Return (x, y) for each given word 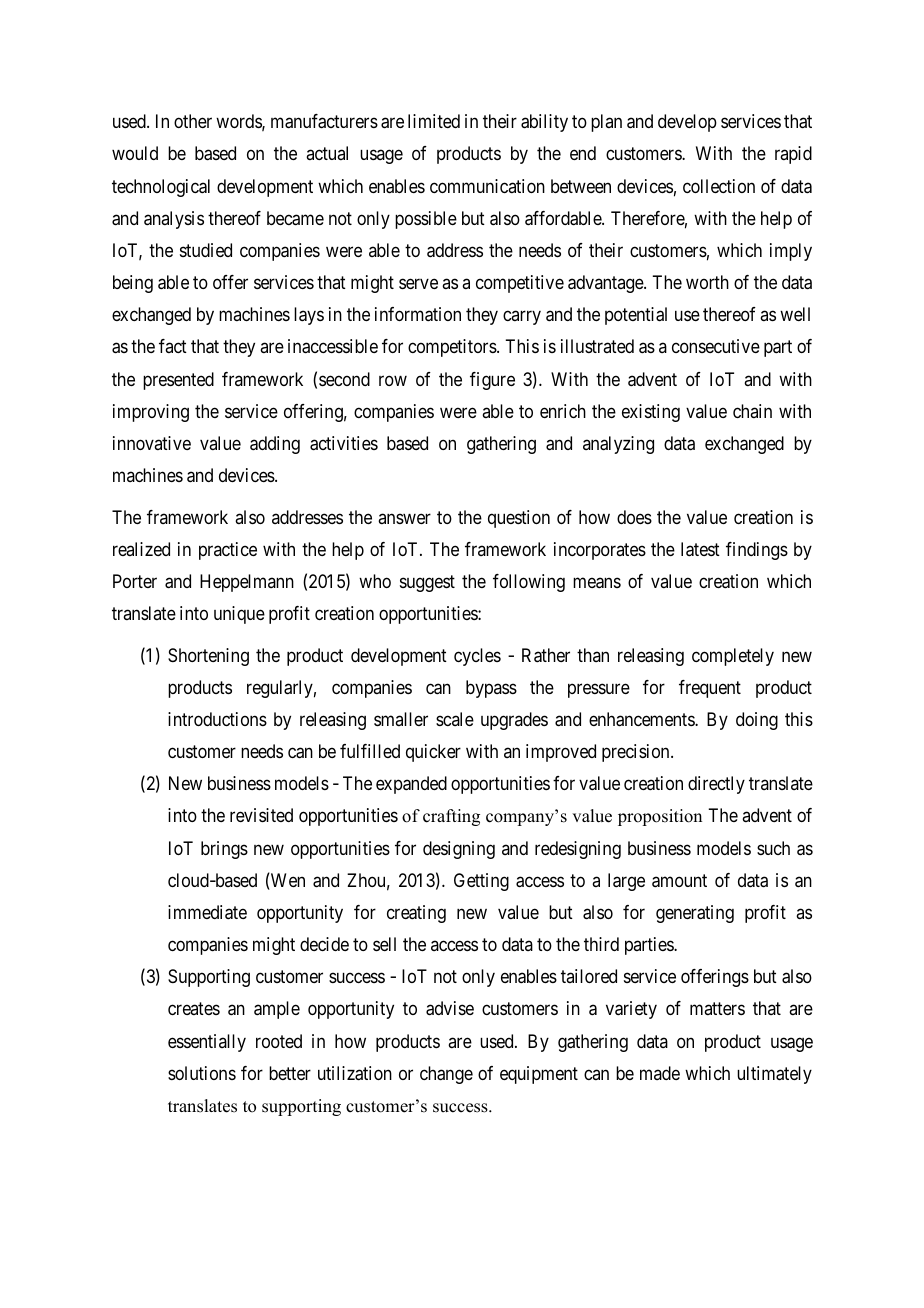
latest (700, 549)
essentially (207, 1043)
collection (719, 186)
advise (450, 1008)
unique (239, 615)
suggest (427, 583)
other (193, 121)
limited (434, 121)
